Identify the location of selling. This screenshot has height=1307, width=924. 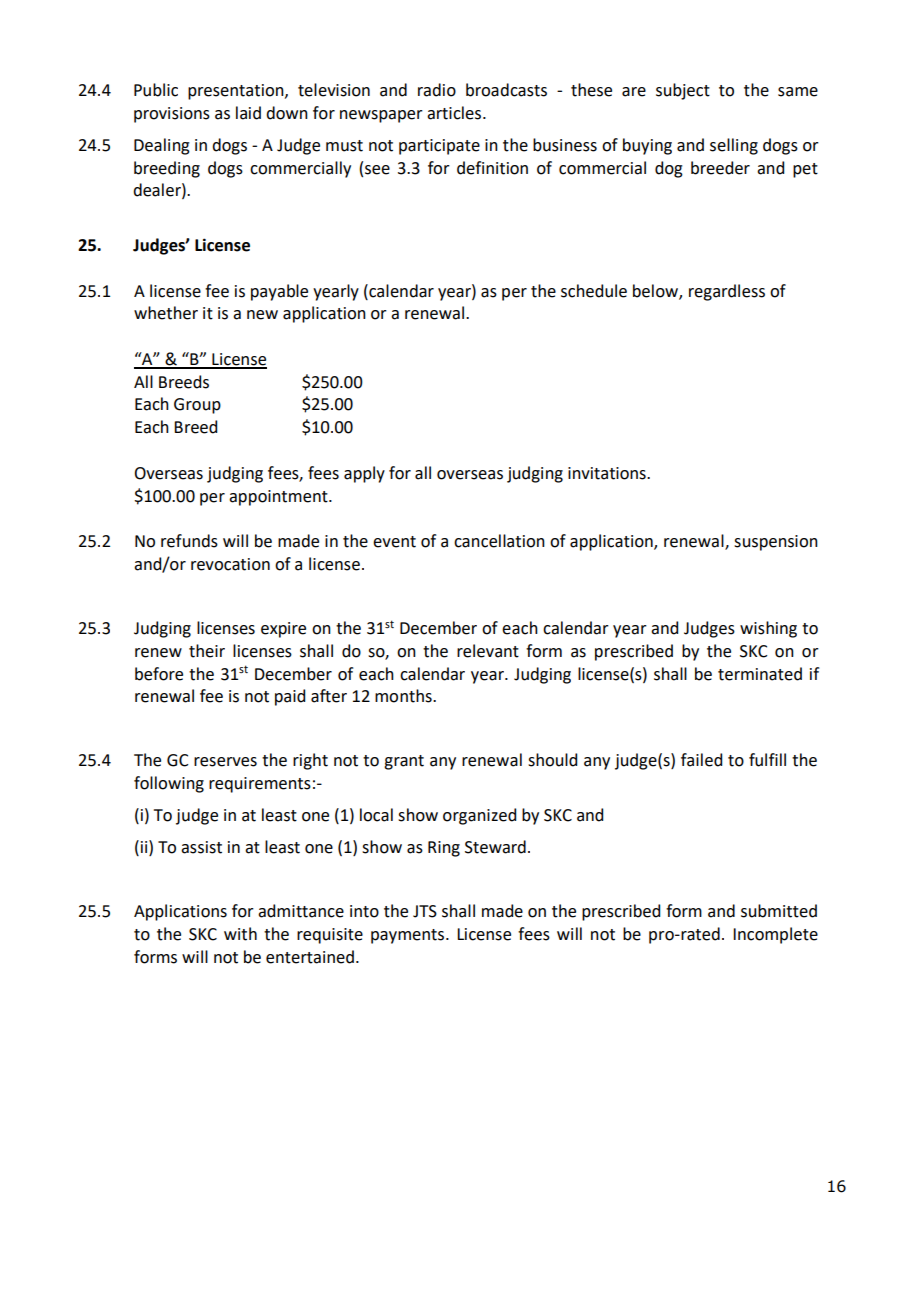
(734, 146).
